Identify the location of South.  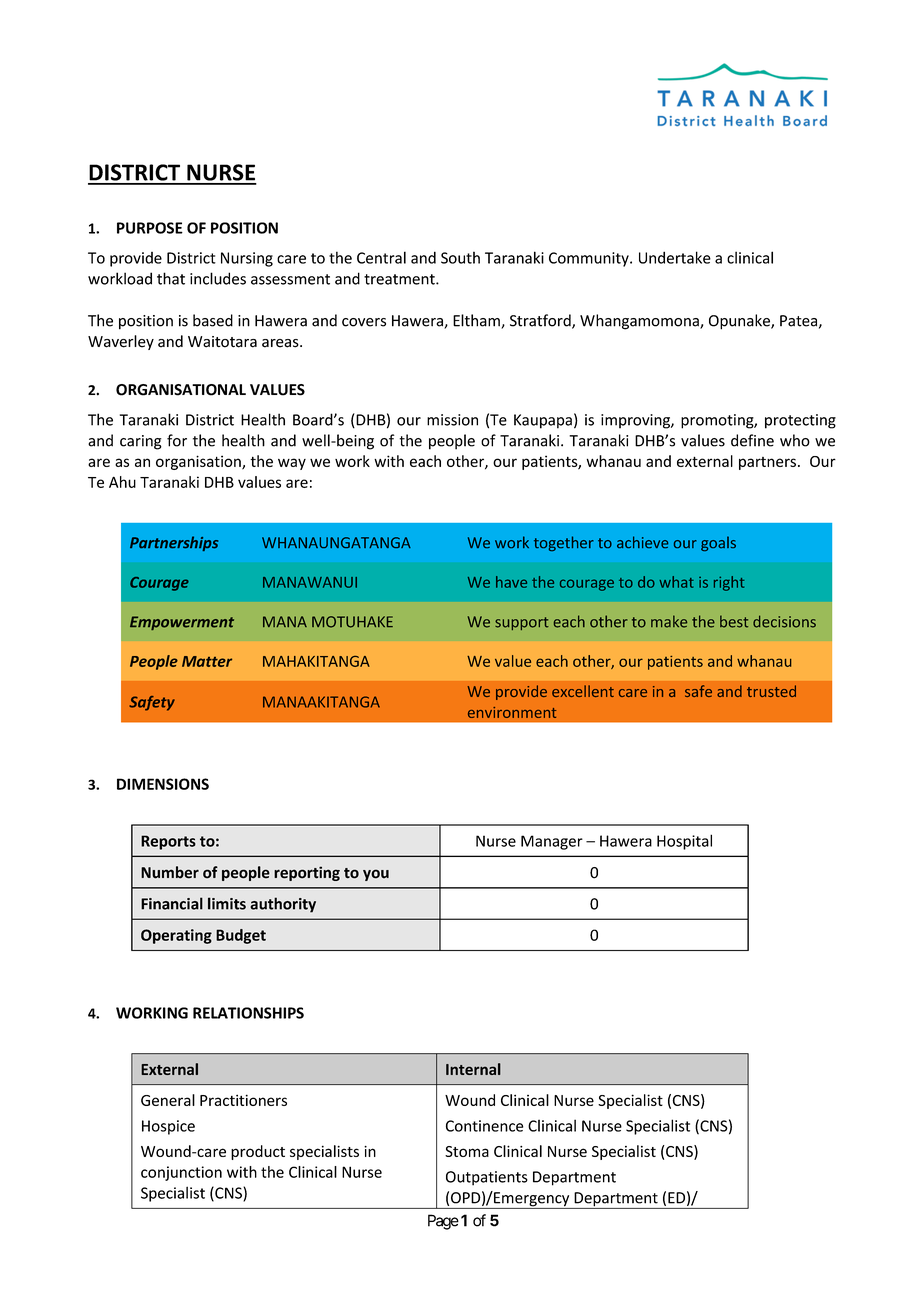
(460, 257).
